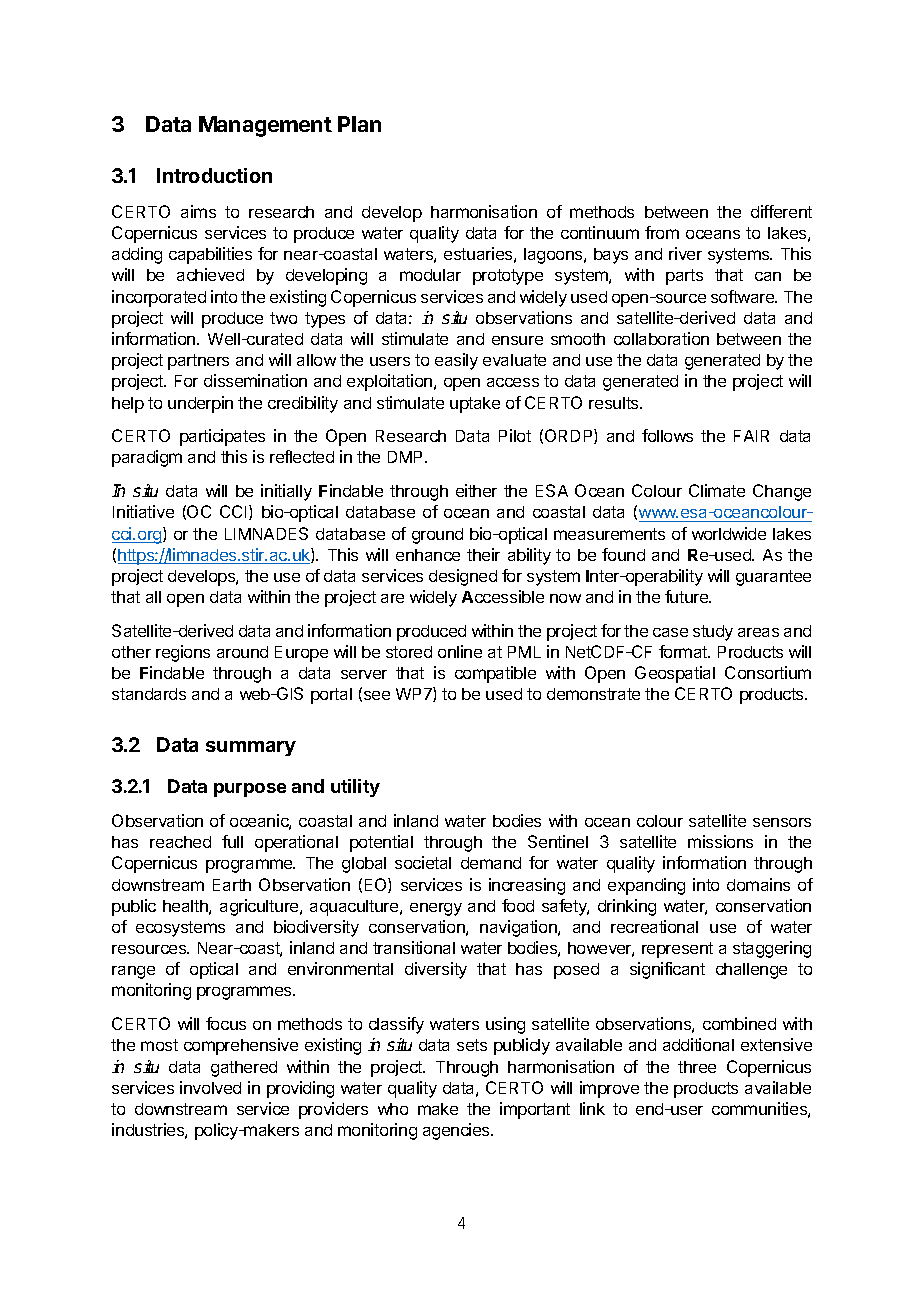 This image has height=1308, width=924. What do you see at coordinates (359, 124) in the image?
I see `Plan` at bounding box center [359, 124].
